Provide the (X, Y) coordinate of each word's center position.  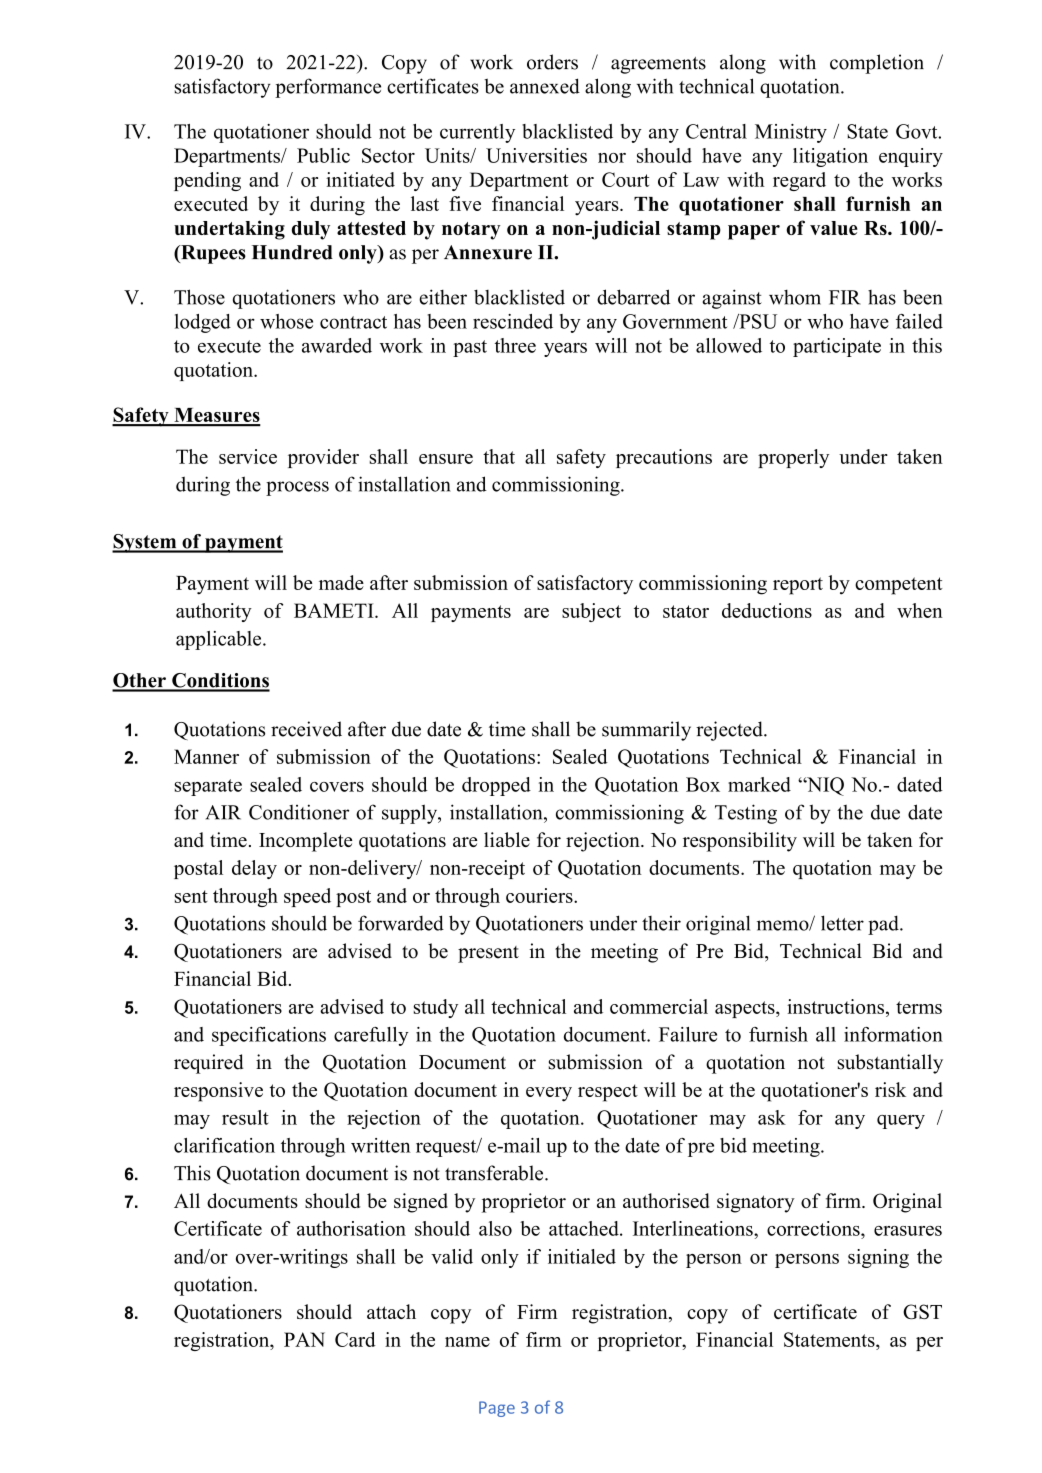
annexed (545, 86)
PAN (304, 1339)
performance (328, 88)
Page (497, 1409)
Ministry (791, 133)
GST (922, 1311)
